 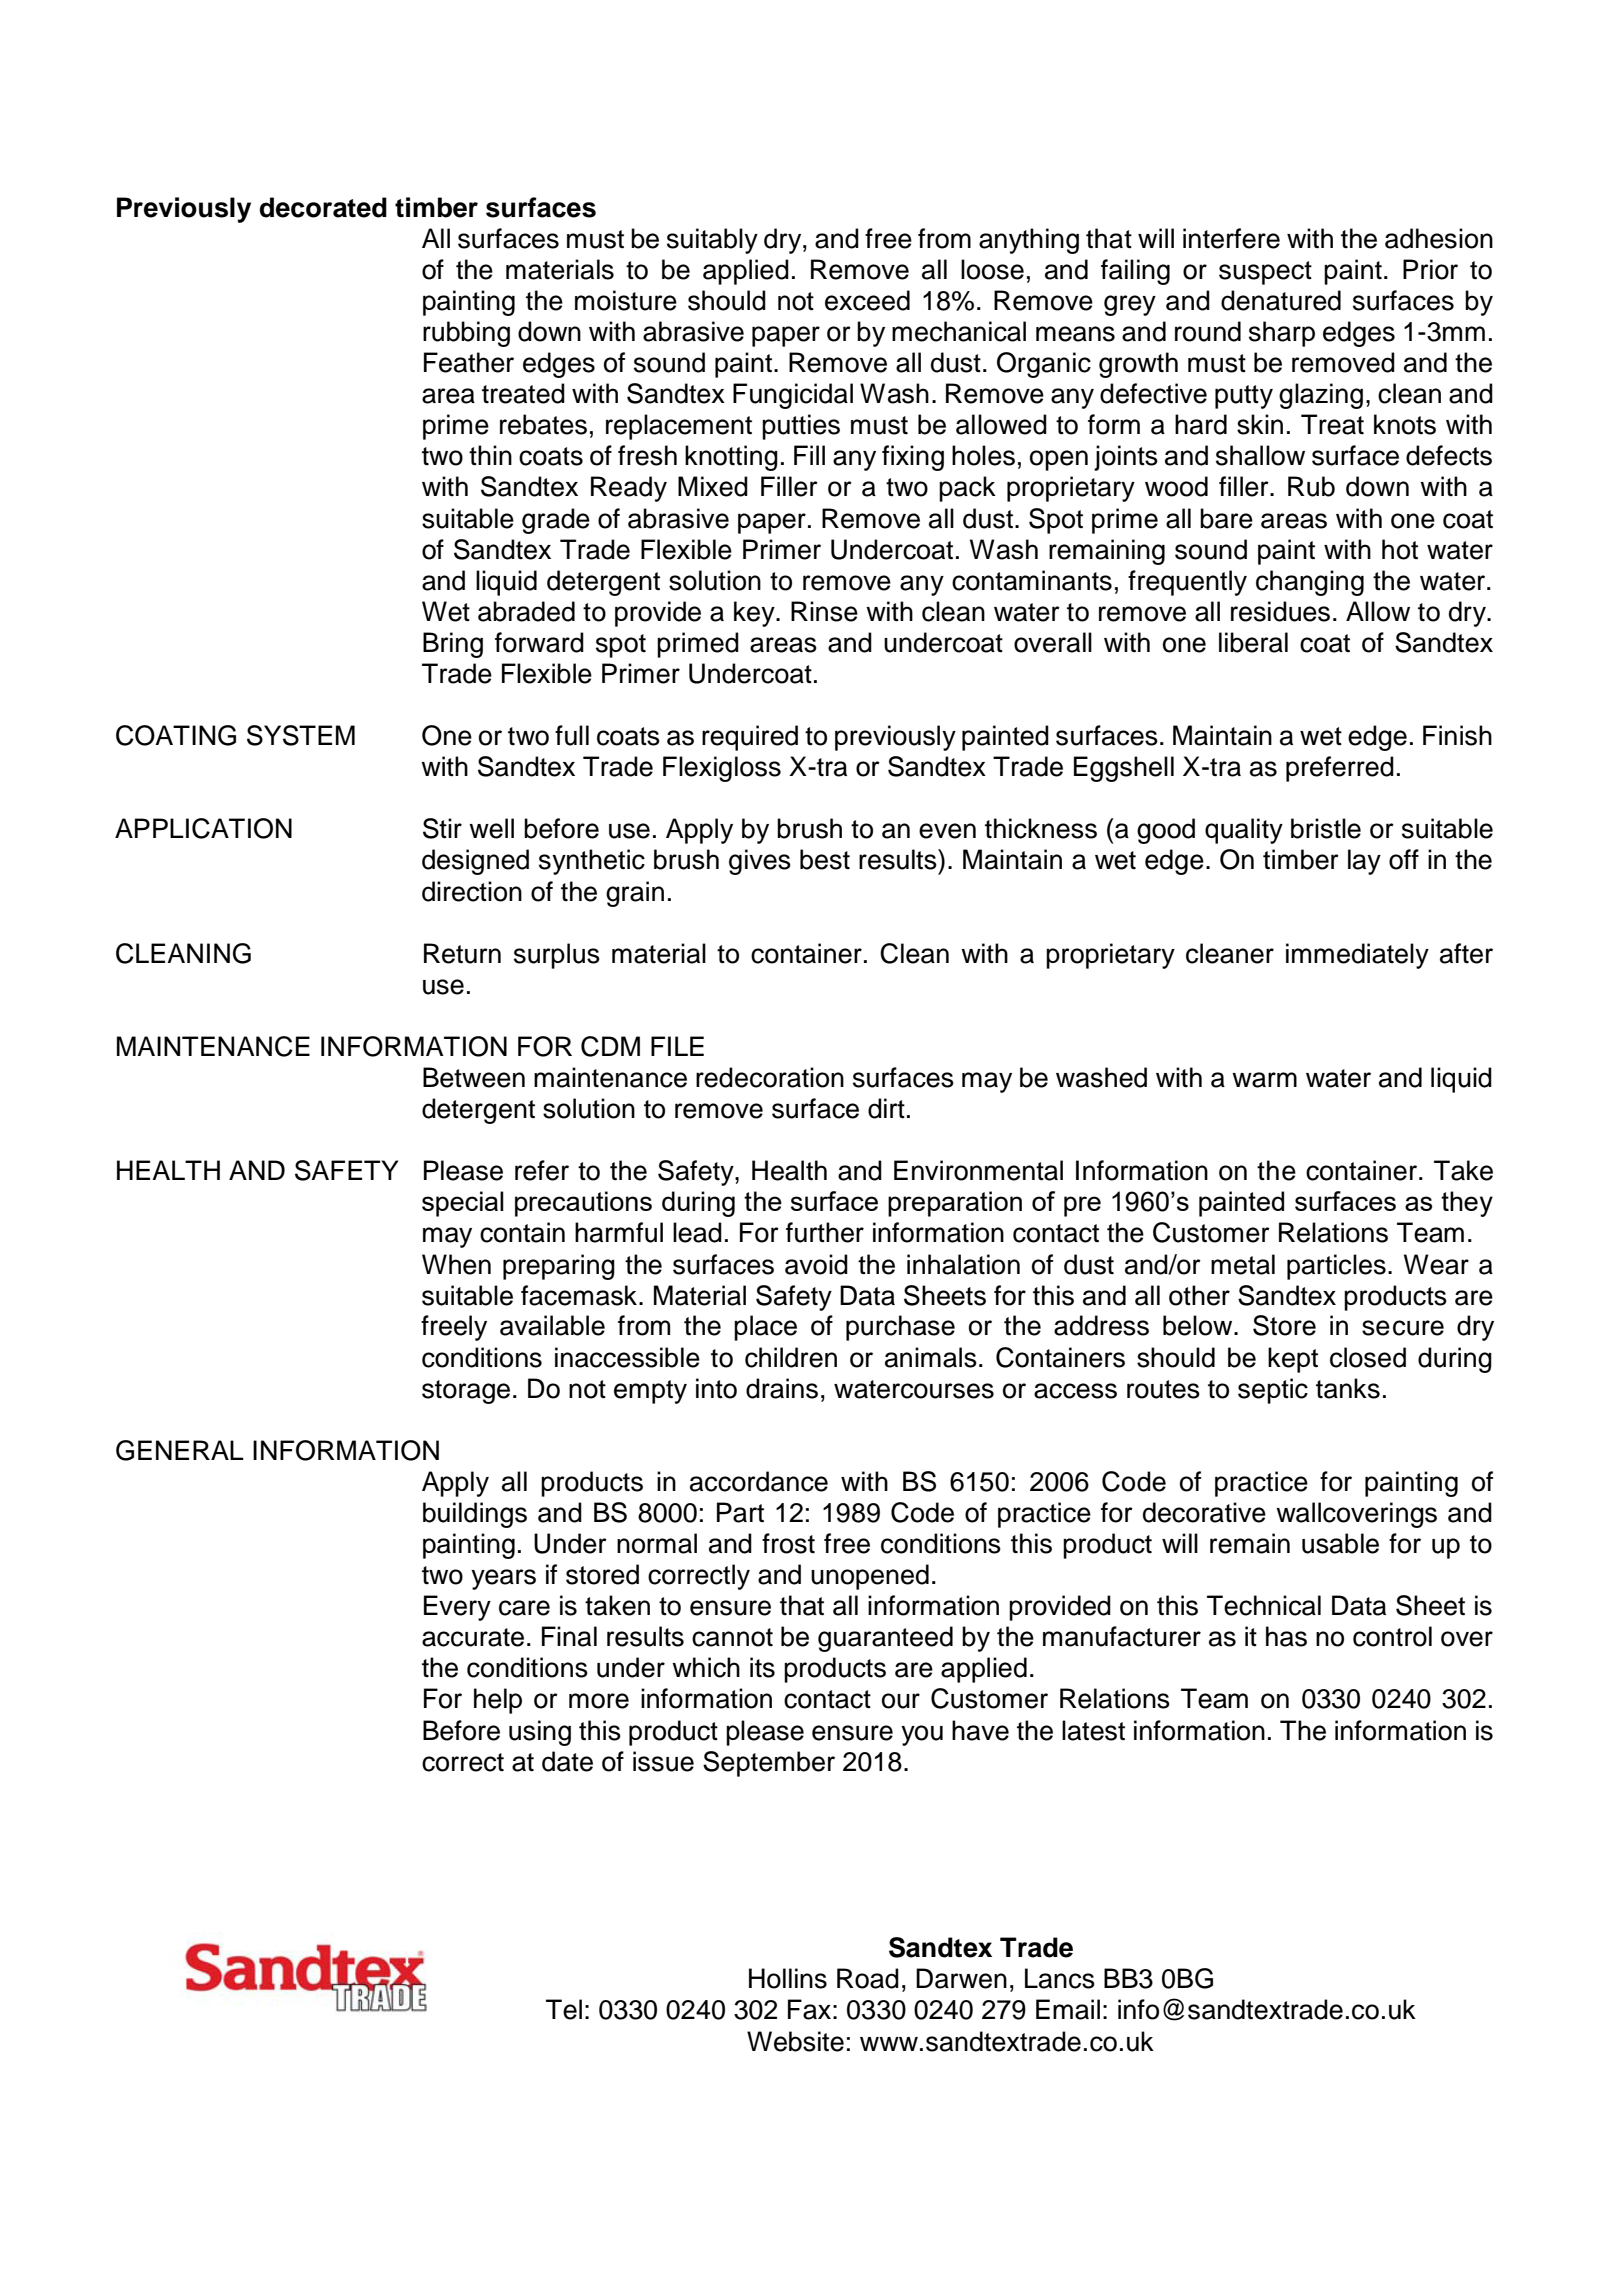 What do you see at coordinates (788, 1543) in the document?
I see `frost` at bounding box center [788, 1543].
